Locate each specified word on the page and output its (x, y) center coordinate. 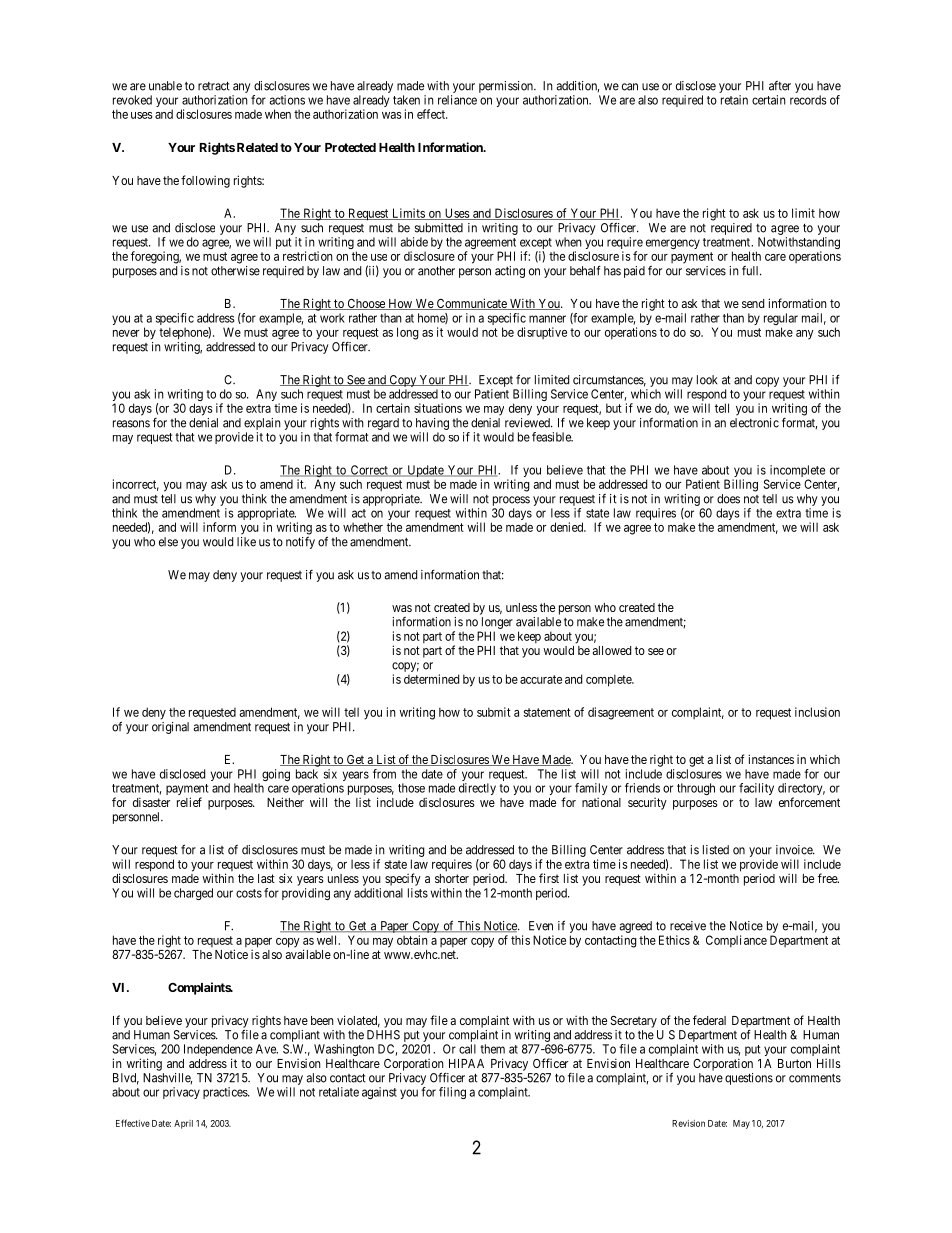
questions (749, 1079)
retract (214, 86)
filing (452, 1093)
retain (734, 100)
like (246, 542)
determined (431, 679)
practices (226, 1093)
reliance (457, 100)
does (728, 499)
